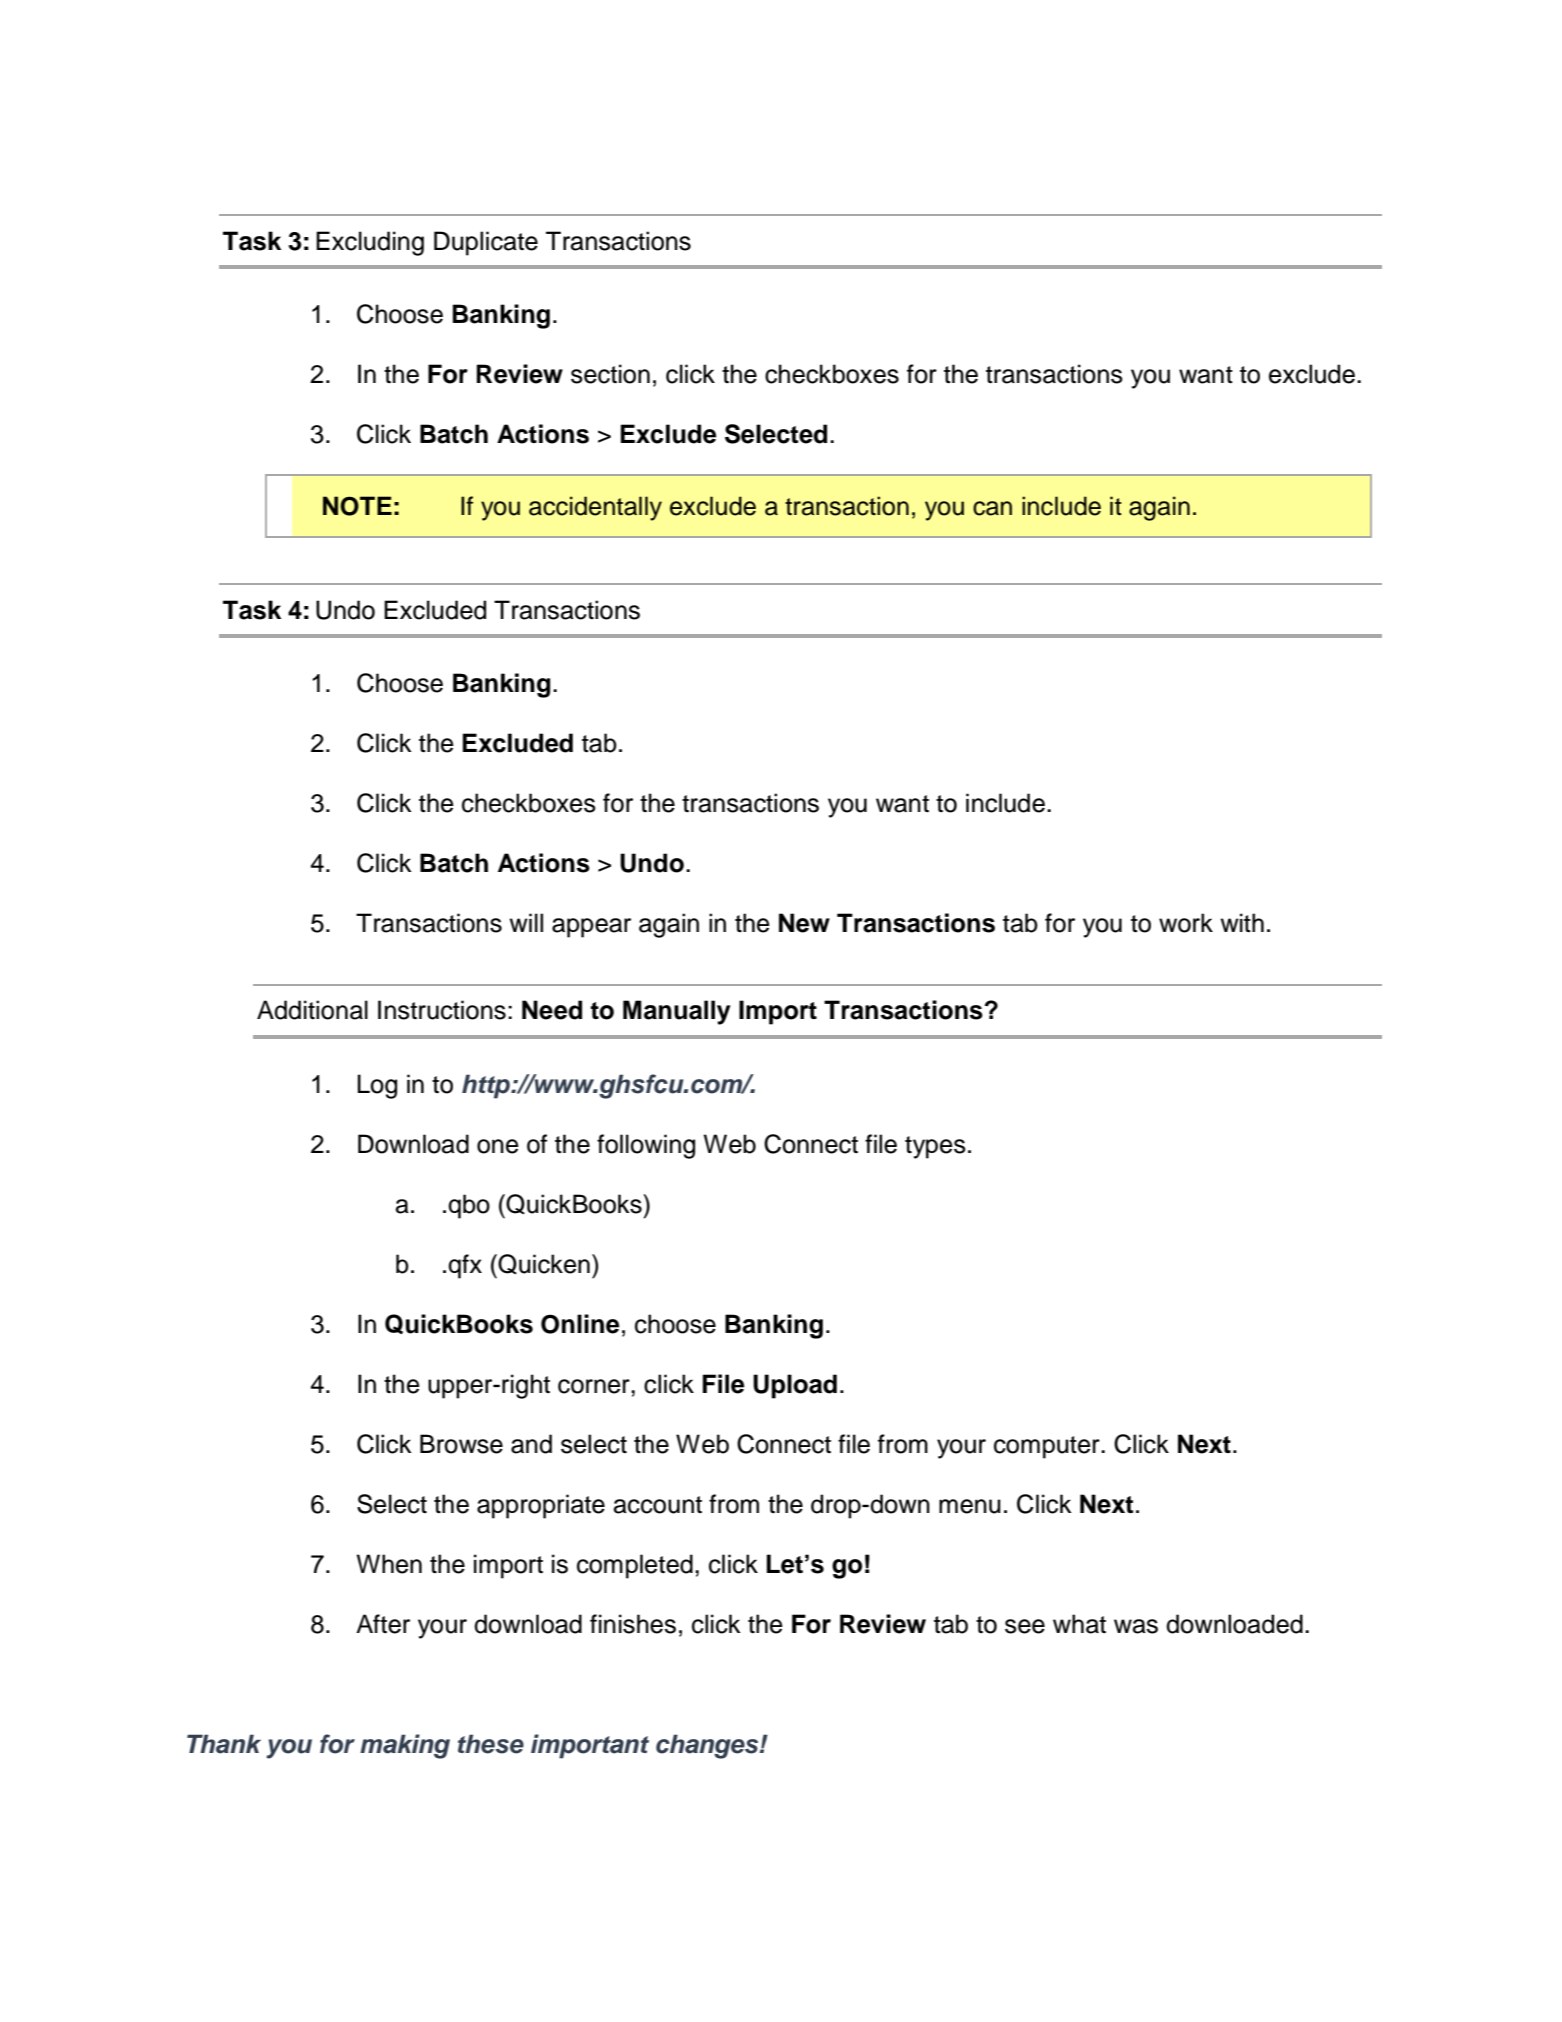  I want to click on with, so click(1242, 922).
